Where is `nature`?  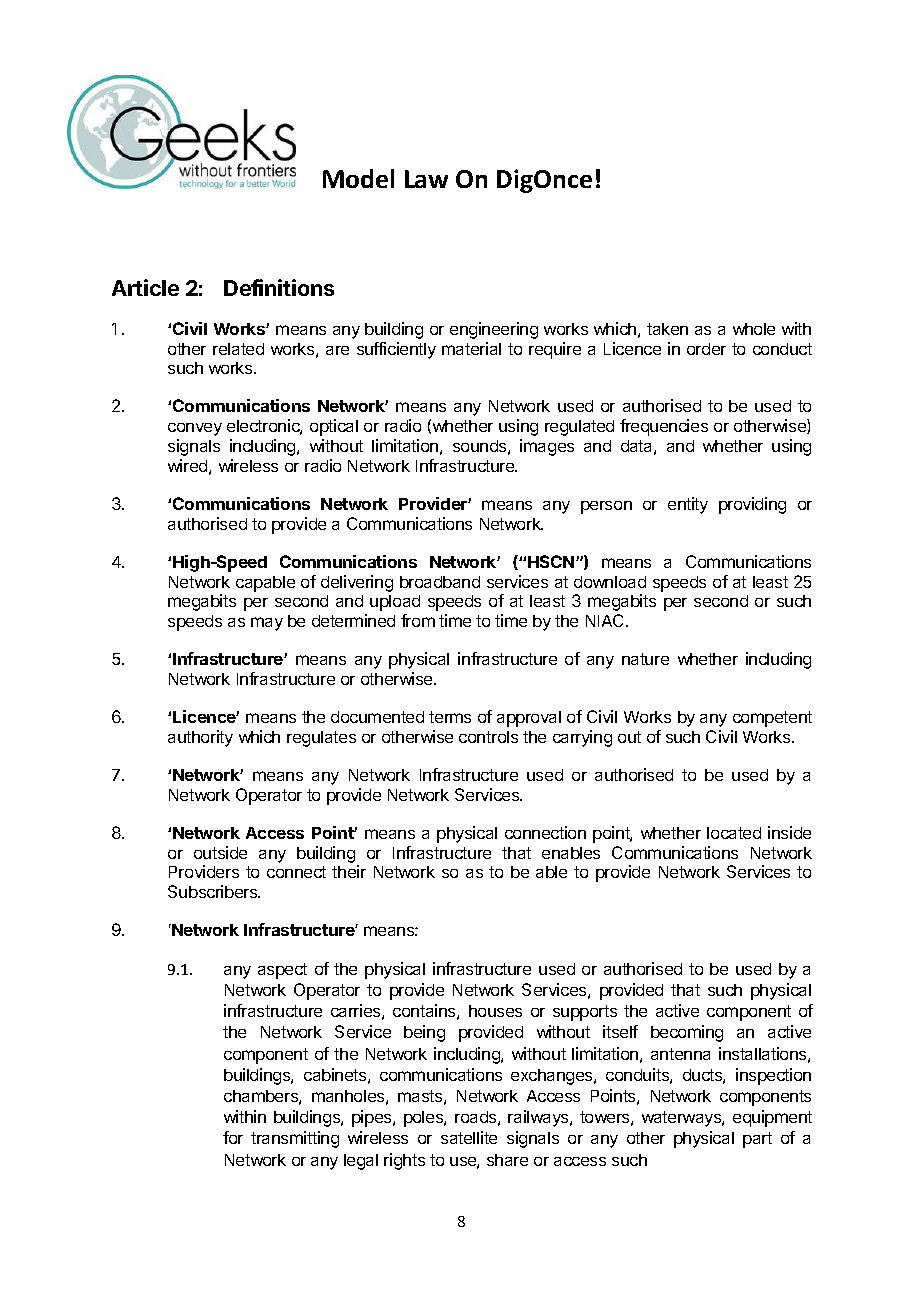 nature is located at coordinates (645, 659).
